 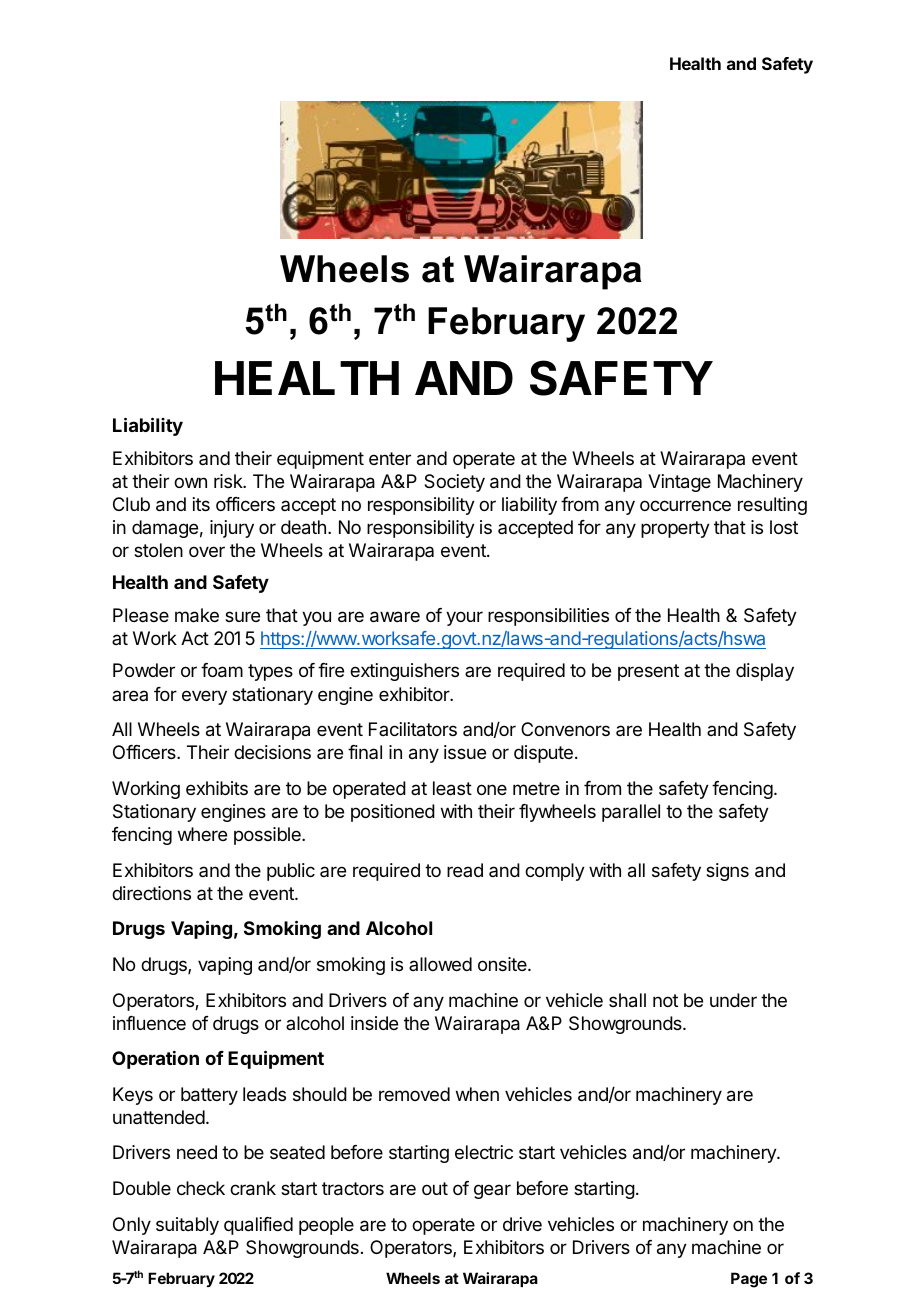 I want to click on gear, so click(x=492, y=1191).
